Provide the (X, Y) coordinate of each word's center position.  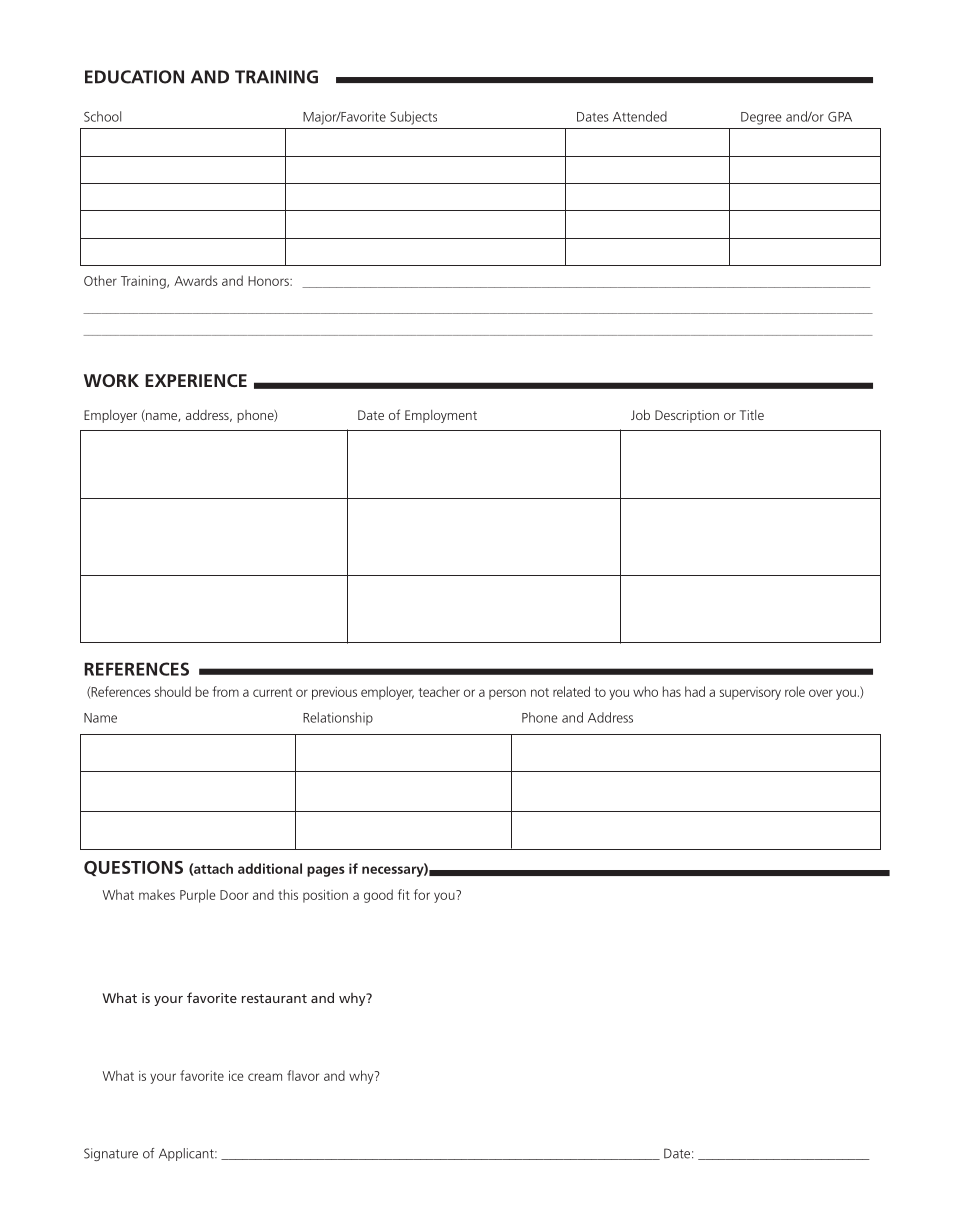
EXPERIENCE (196, 380)
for (422, 894)
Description (687, 416)
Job (640, 414)
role (795, 691)
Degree (761, 118)
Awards (196, 280)
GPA (840, 117)
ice (236, 1076)
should (173, 691)
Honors (269, 281)
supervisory (750, 693)
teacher (439, 691)
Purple (197, 896)
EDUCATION (134, 77)
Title (752, 415)
